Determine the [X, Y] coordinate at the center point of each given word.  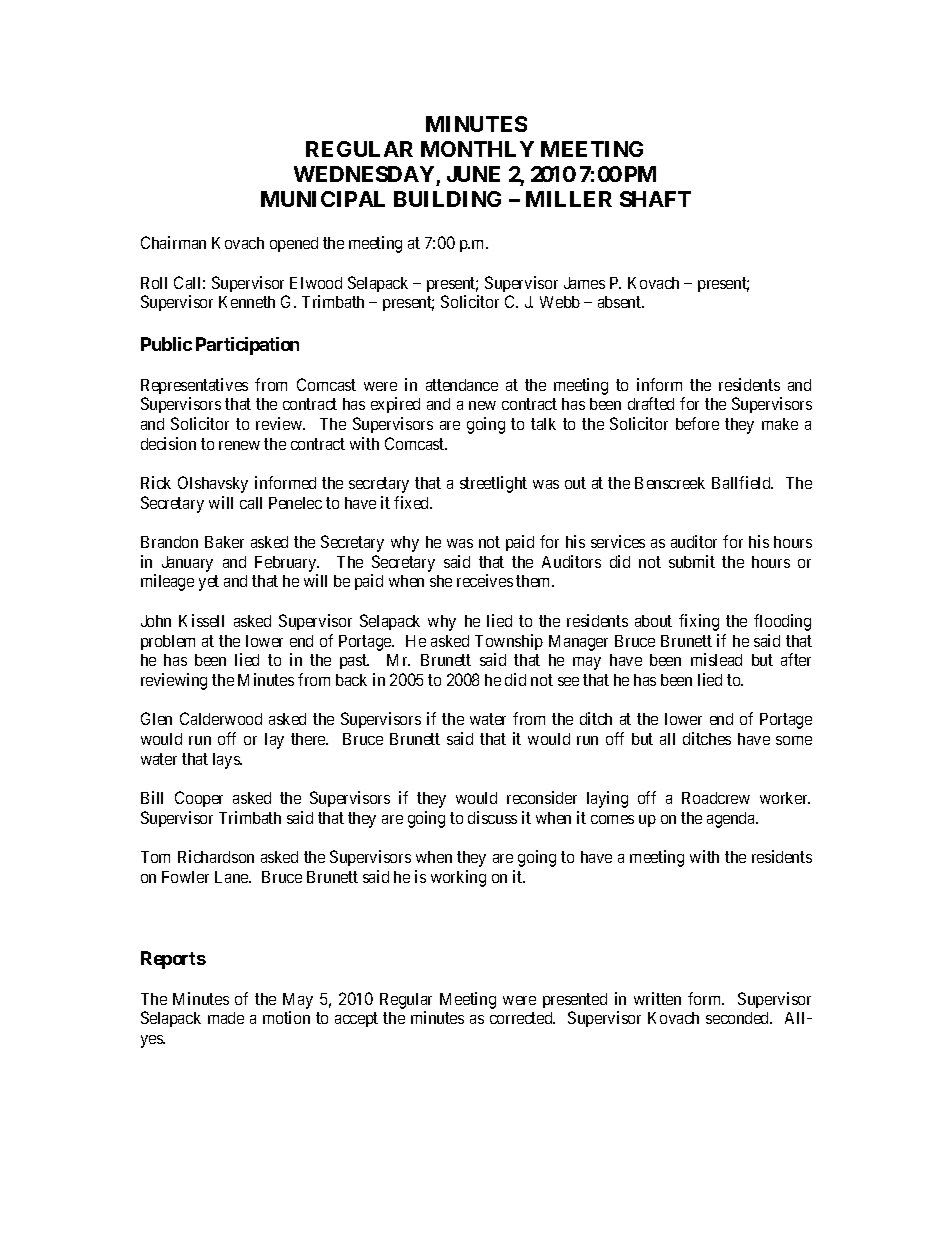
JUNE [473, 174]
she [441, 581]
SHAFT [655, 199]
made [226, 1018]
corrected [522, 1018]
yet [209, 583]
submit [692, 561]
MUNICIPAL [323, 199]
